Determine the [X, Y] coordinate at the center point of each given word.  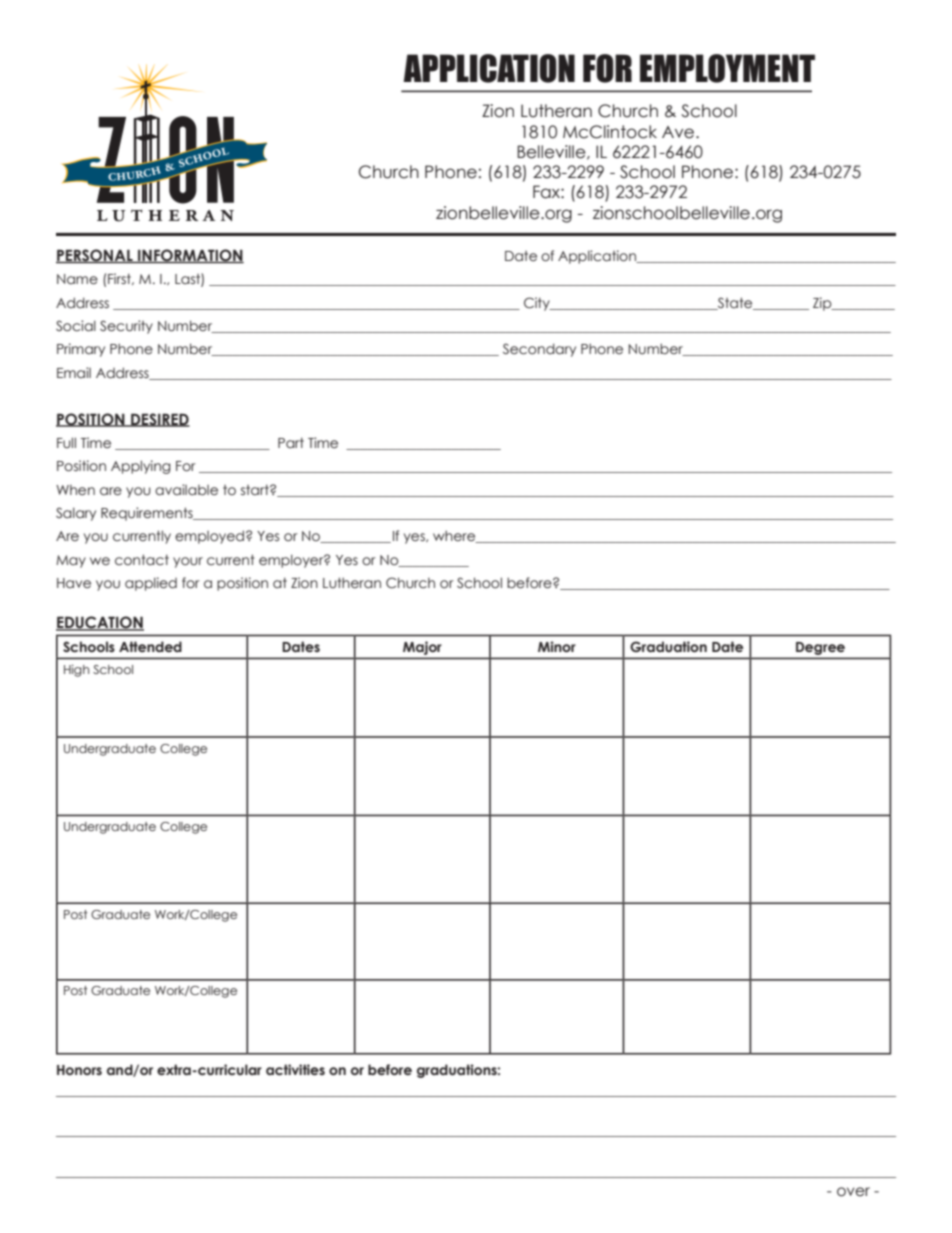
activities [295, 1070]
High [76, 670]
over [853, 1192]
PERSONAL [95, 256]
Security [126, 327]
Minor [557, 646]
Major [422, 648]
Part [291, 442]
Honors [79, 1070]
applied [151, 584]
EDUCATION [100, 623]
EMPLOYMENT [727, 68]
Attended [150, 646]
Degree [820, 648]
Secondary [539, 350]
